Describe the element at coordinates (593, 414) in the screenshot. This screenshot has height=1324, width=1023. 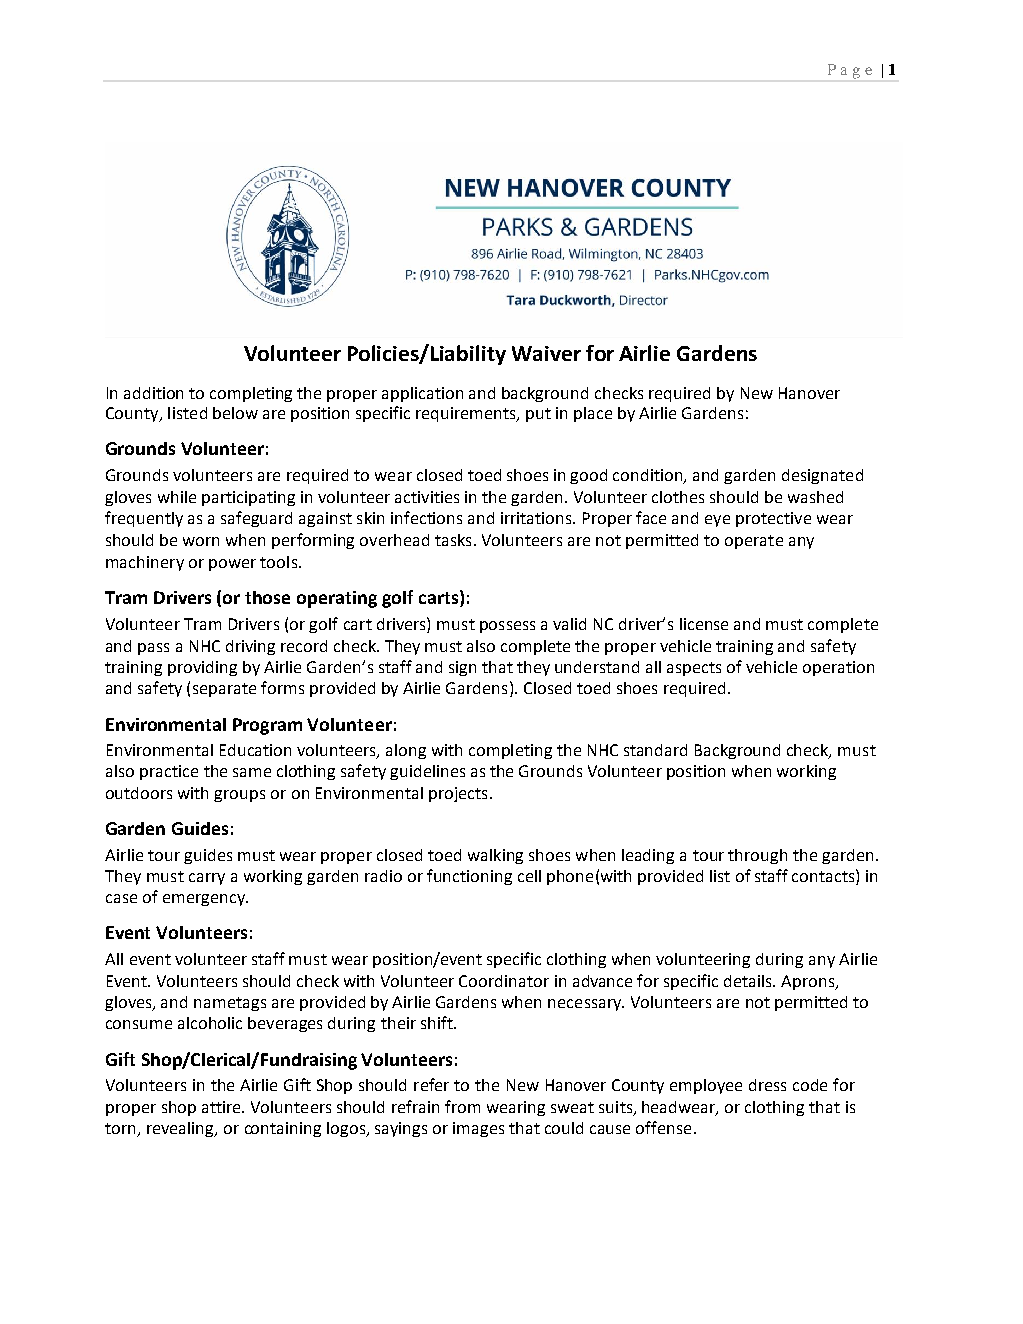
I see `place` at that location.
